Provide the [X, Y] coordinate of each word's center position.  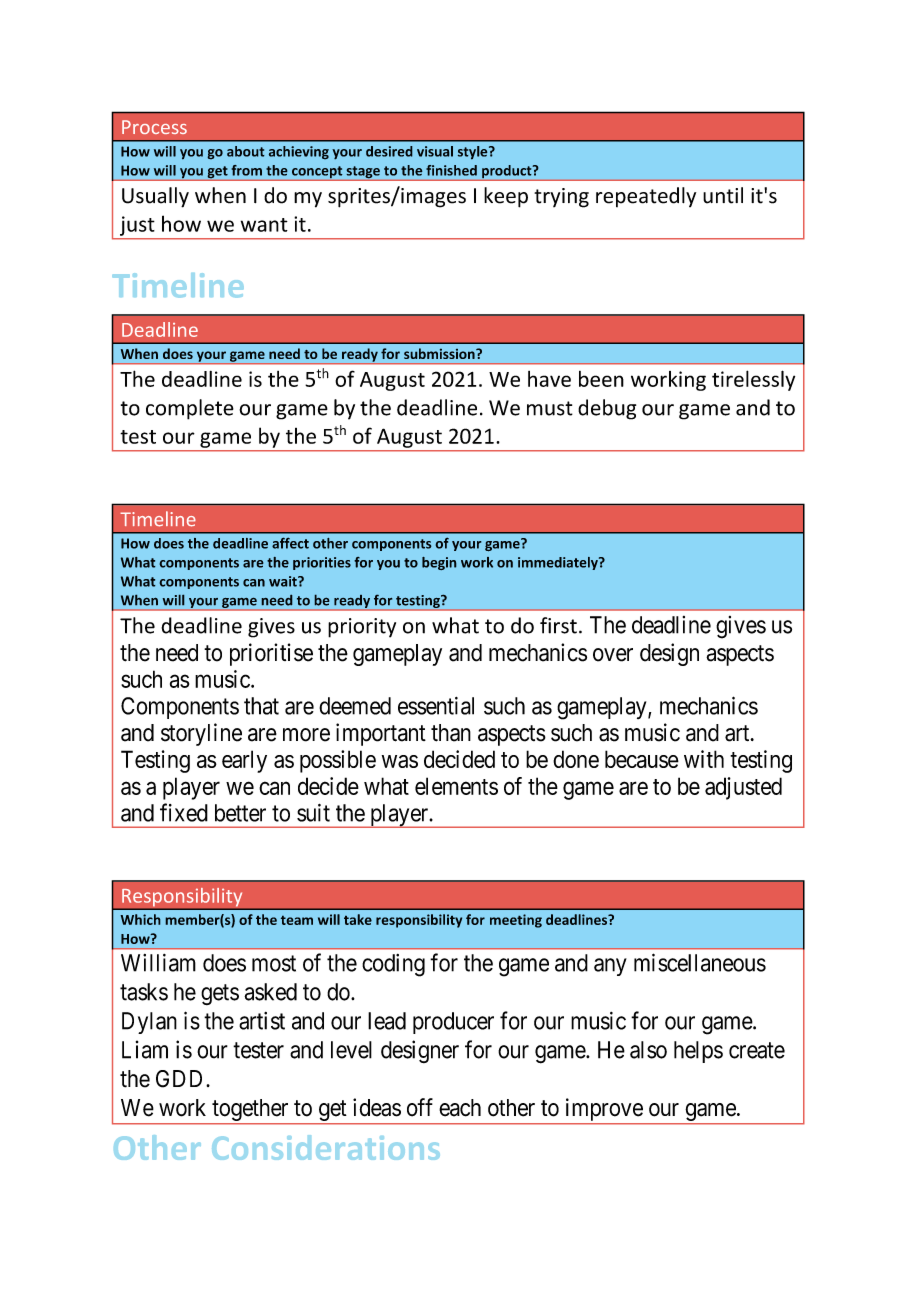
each [460, 1108]
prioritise [271, 654]
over [613, 655]
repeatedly [646, 197]
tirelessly [753, 380]
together [250, 1110]
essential [436, 706]
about [246, 151]
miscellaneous [700, 962]
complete [190, 409]
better [240, 813]
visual [435, 151]
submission [440, 353]
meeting [516, 921]
